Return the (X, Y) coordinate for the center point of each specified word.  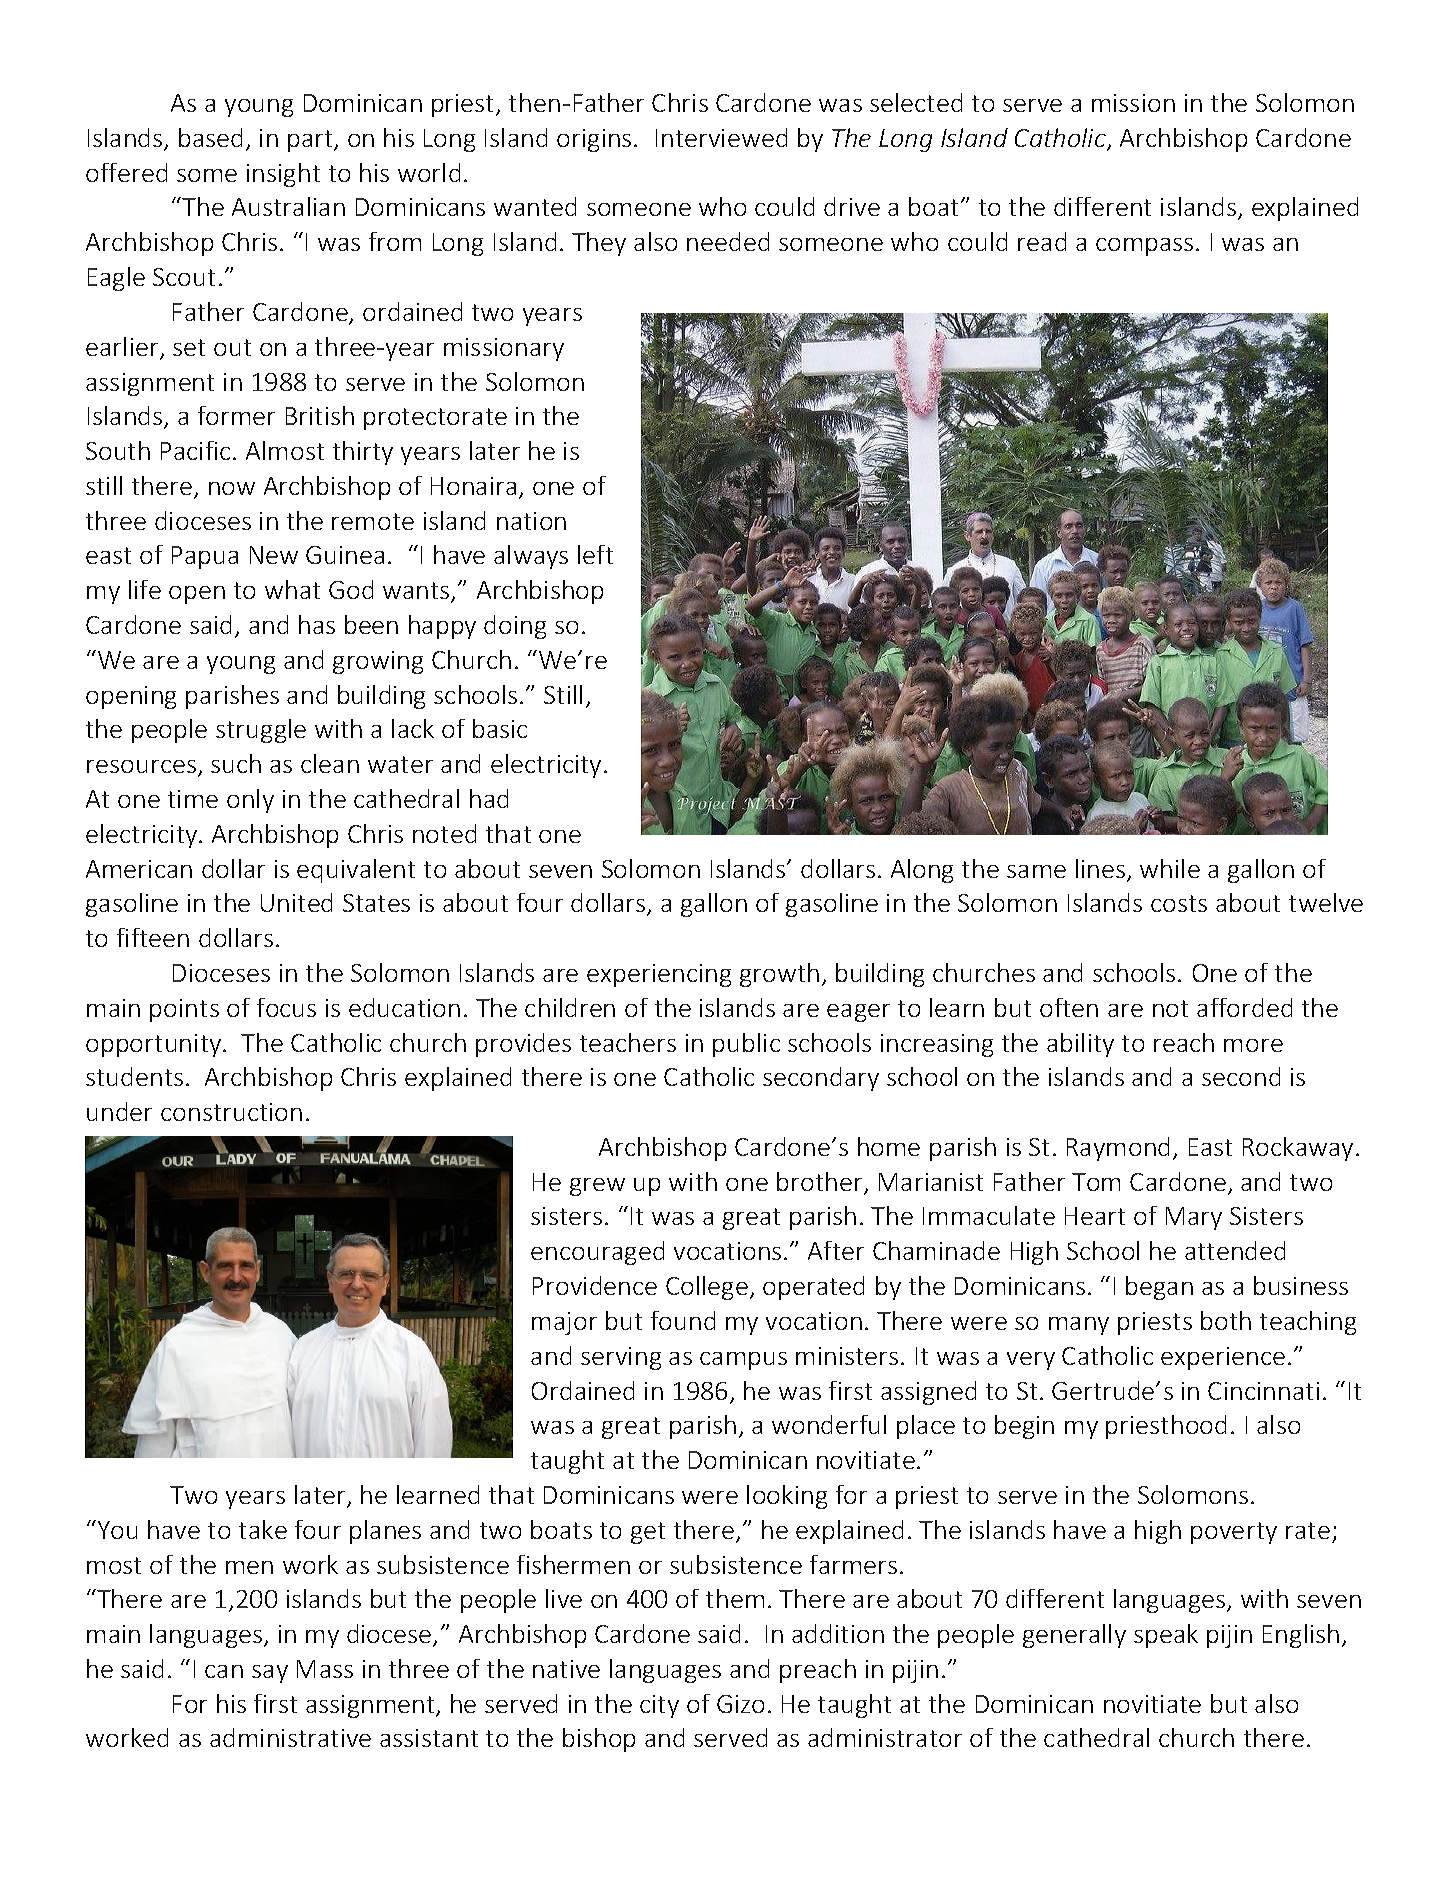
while (1170, 868)
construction (231, 1112)
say (270, 1674)
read (1042, 241)
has (317, 624)
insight (283, 175)
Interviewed (721, 137)
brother (821, 1183)
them (735, 1598)
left (595, 554)
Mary (1194, 1218)
